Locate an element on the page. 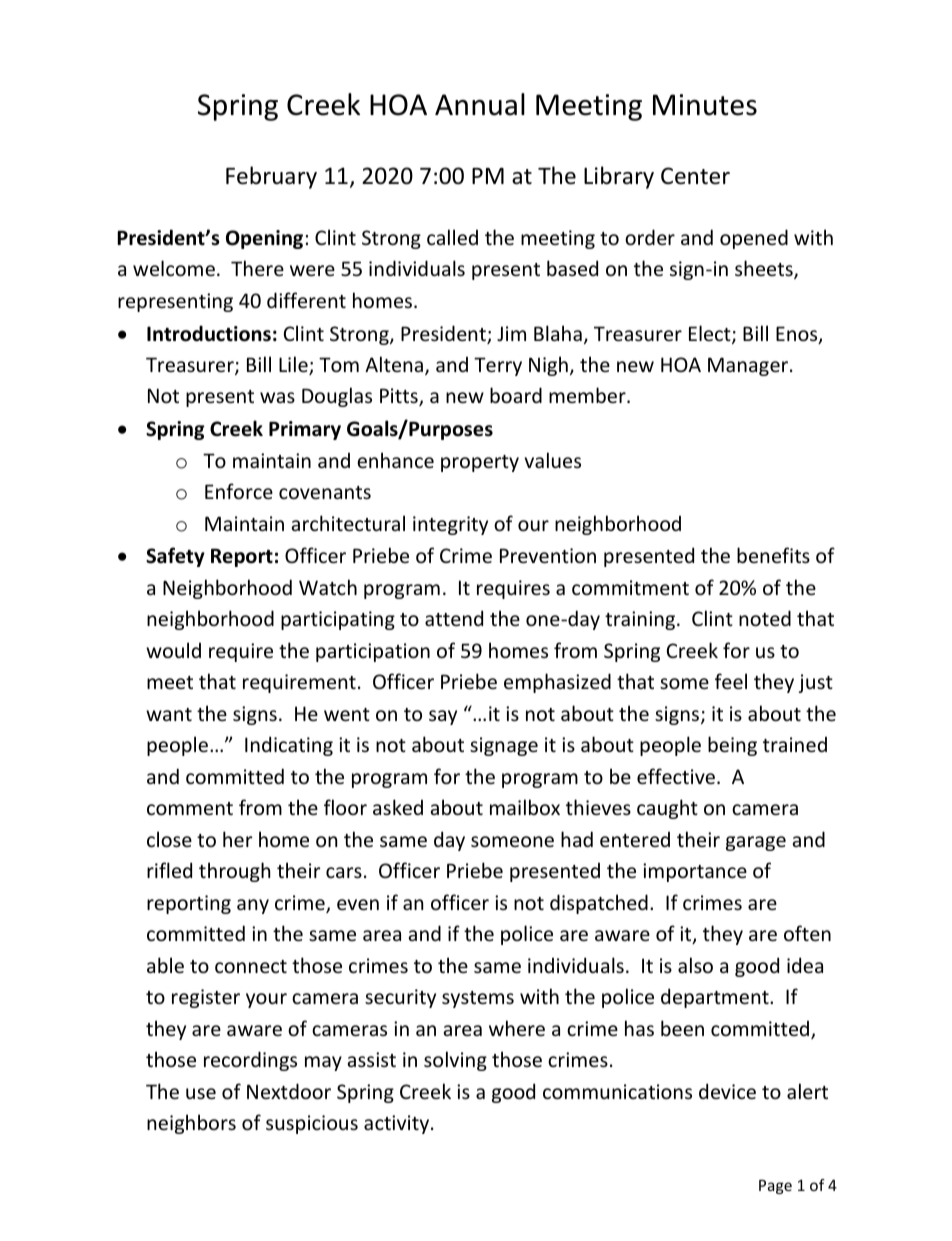 The image size is (952, 1241). Annual is located at coordinates (480, 104).
